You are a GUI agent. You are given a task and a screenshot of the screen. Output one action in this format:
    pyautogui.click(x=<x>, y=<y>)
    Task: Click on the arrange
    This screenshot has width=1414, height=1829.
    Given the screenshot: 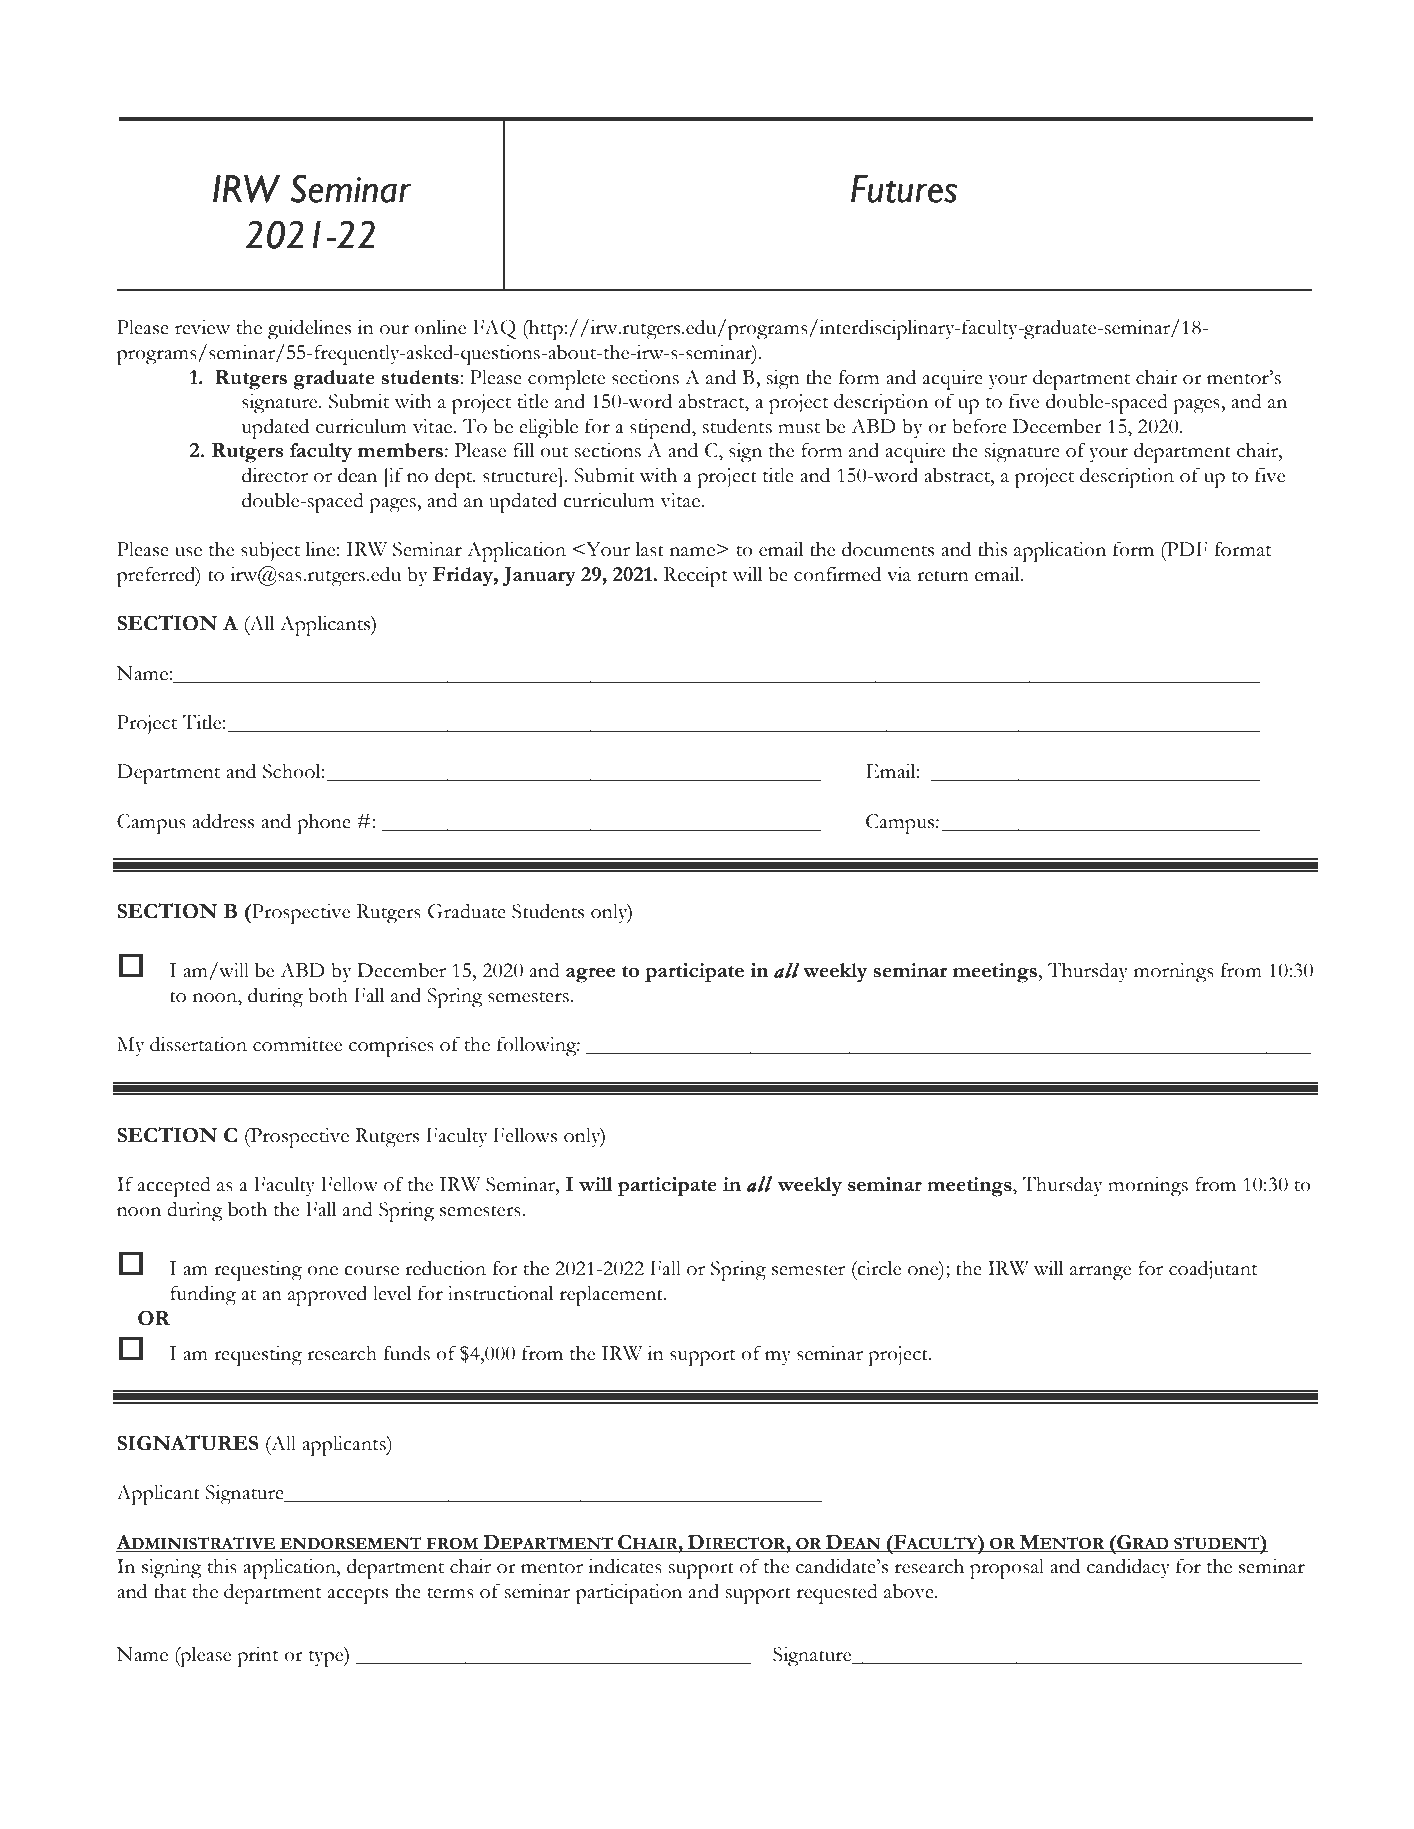 What is the action you would take?
    pyautogui.click(x=1100, y=1273)
